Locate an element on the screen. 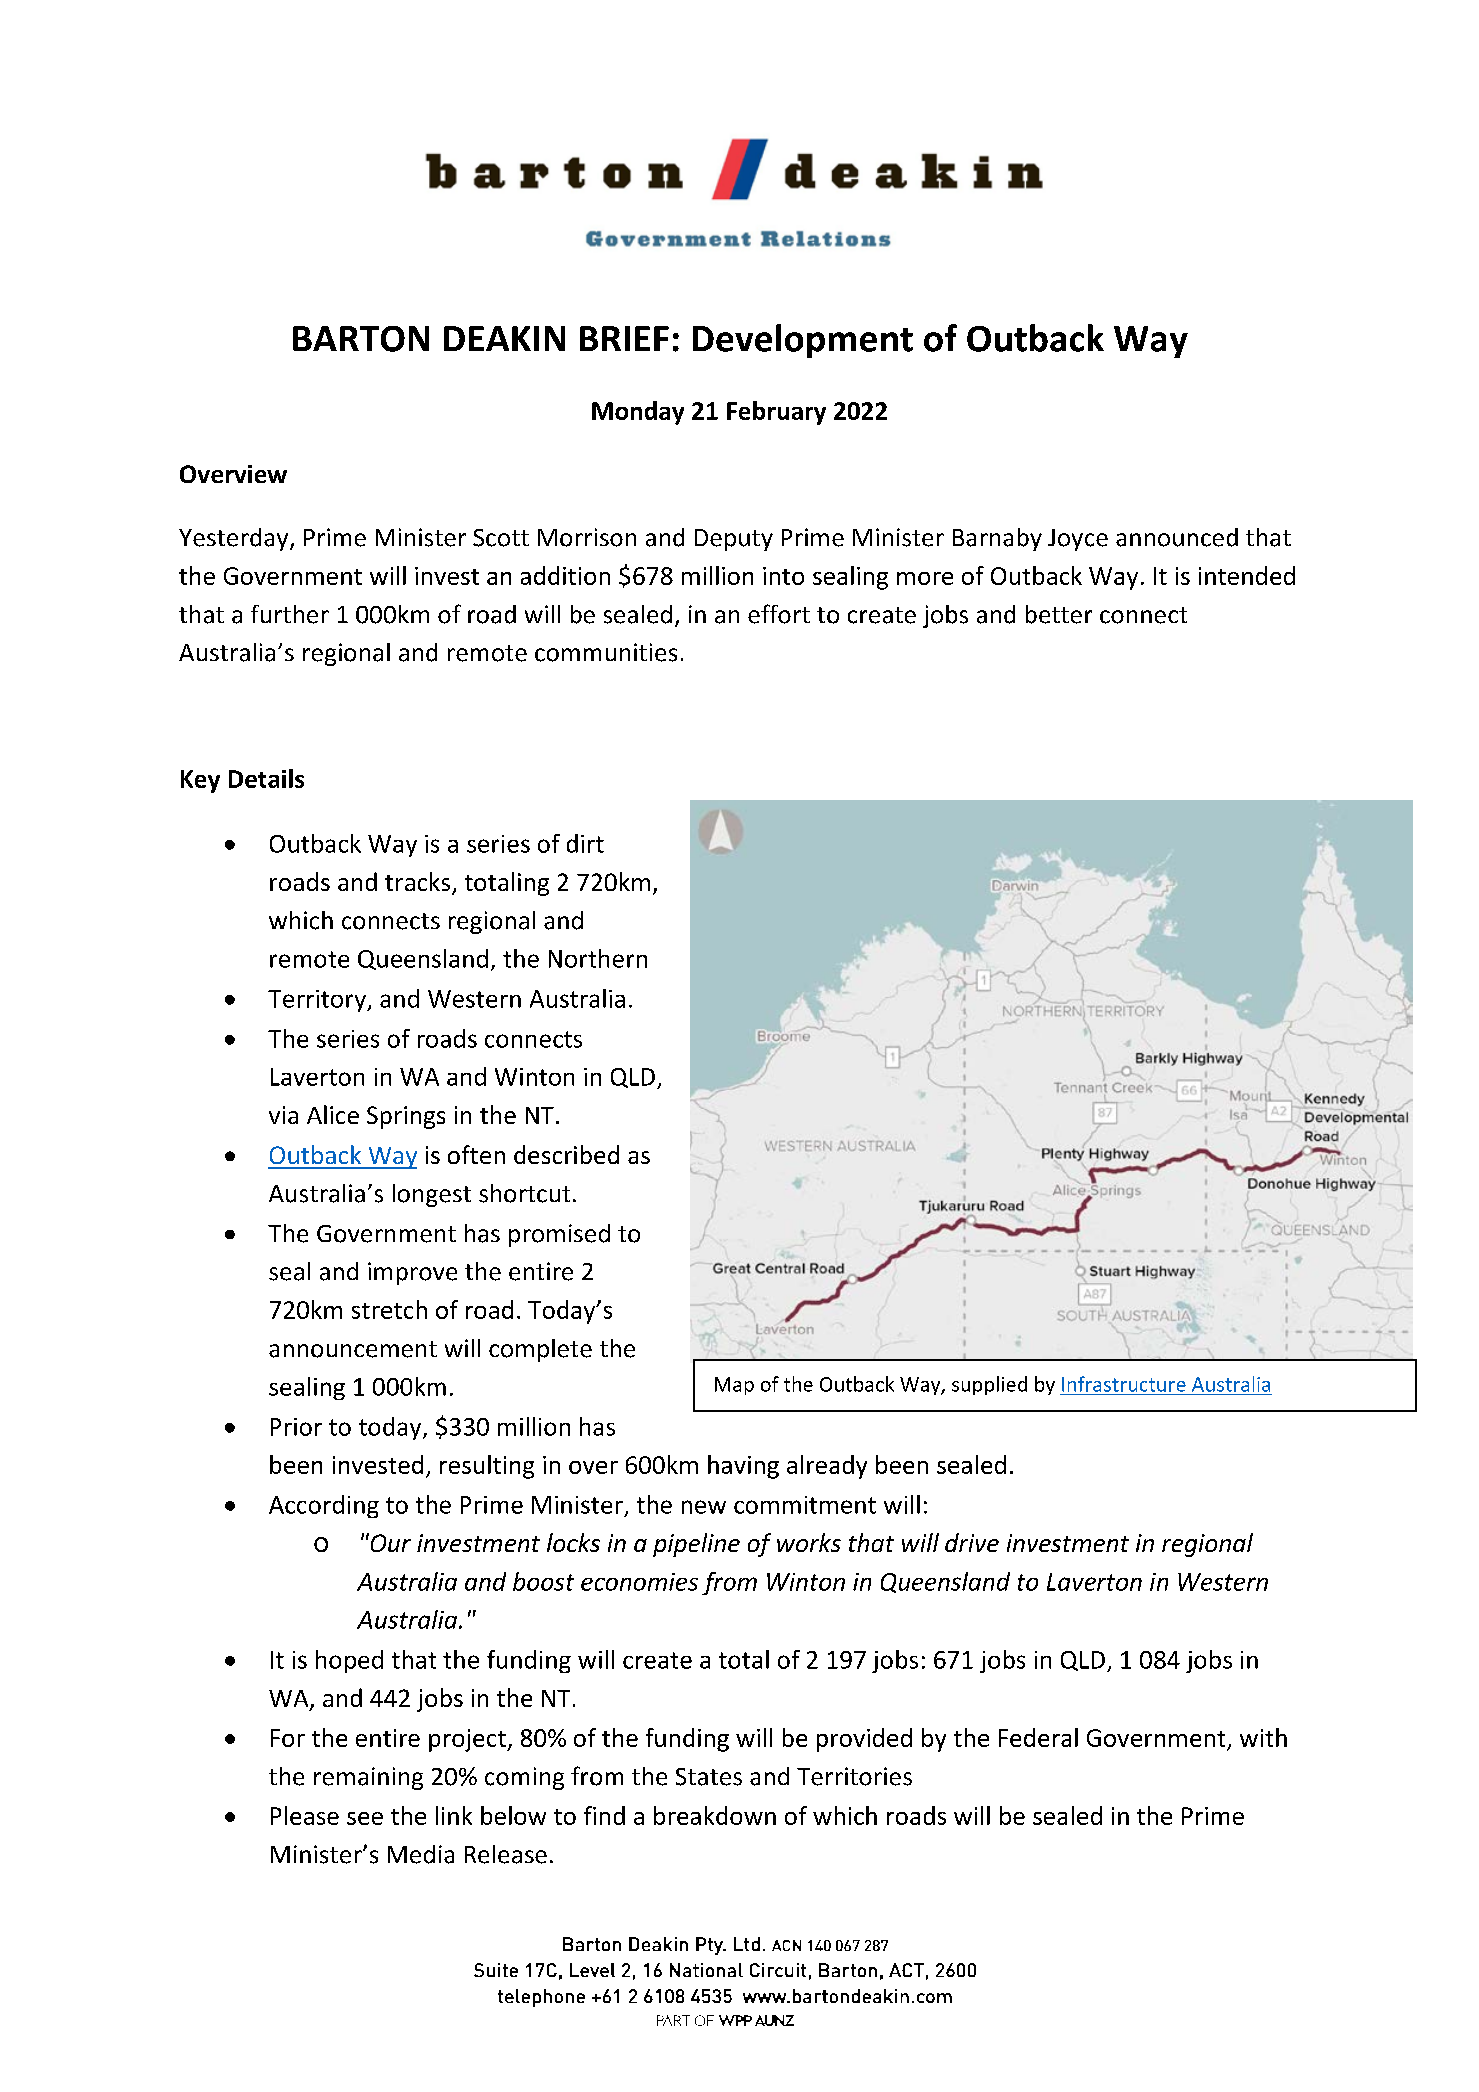  announced is located at coordinates (1177, 537).
